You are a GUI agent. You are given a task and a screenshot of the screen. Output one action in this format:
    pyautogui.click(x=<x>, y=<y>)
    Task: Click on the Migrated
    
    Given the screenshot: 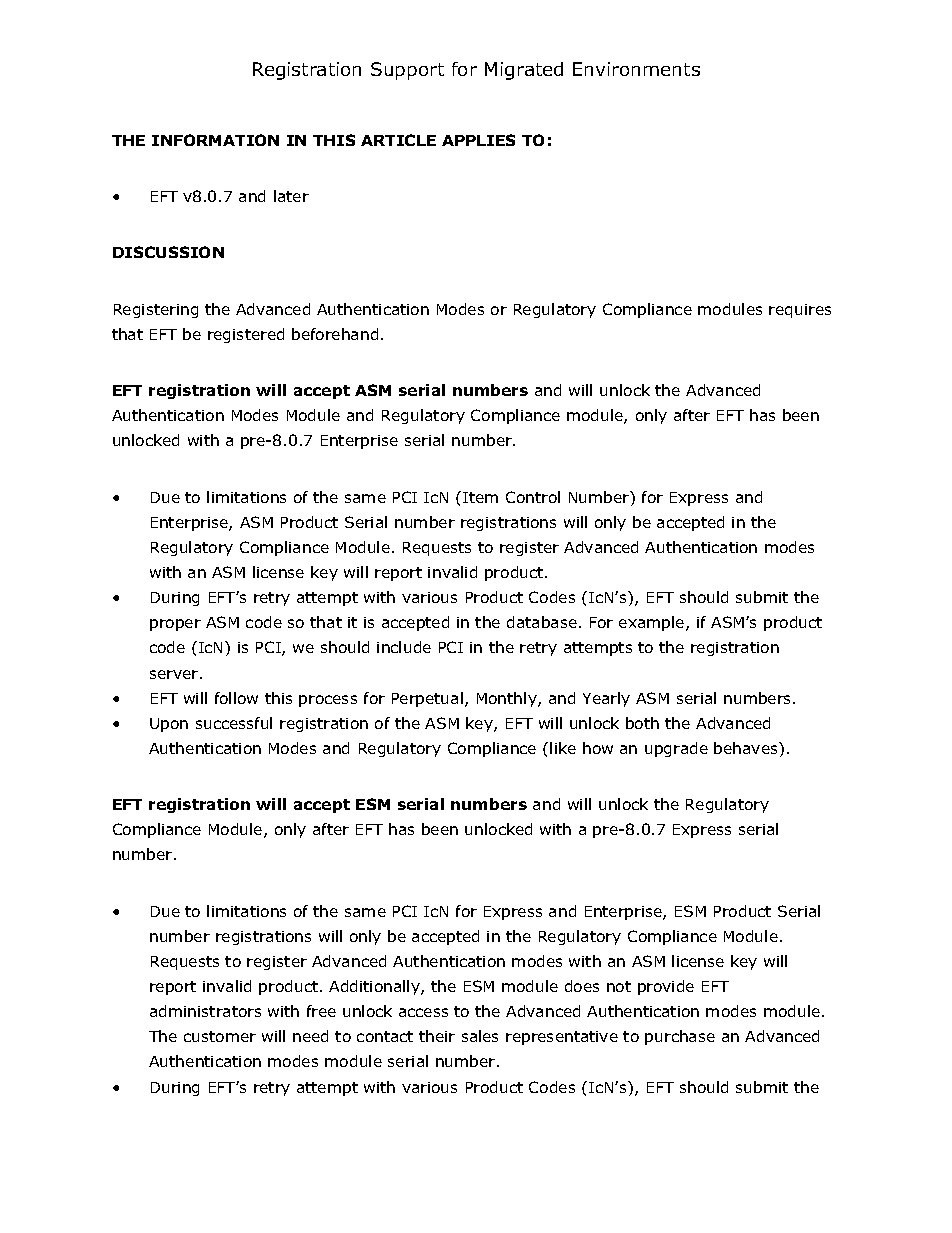 What is the action you would take?
    pyautogui.click(x=524, y=71)
